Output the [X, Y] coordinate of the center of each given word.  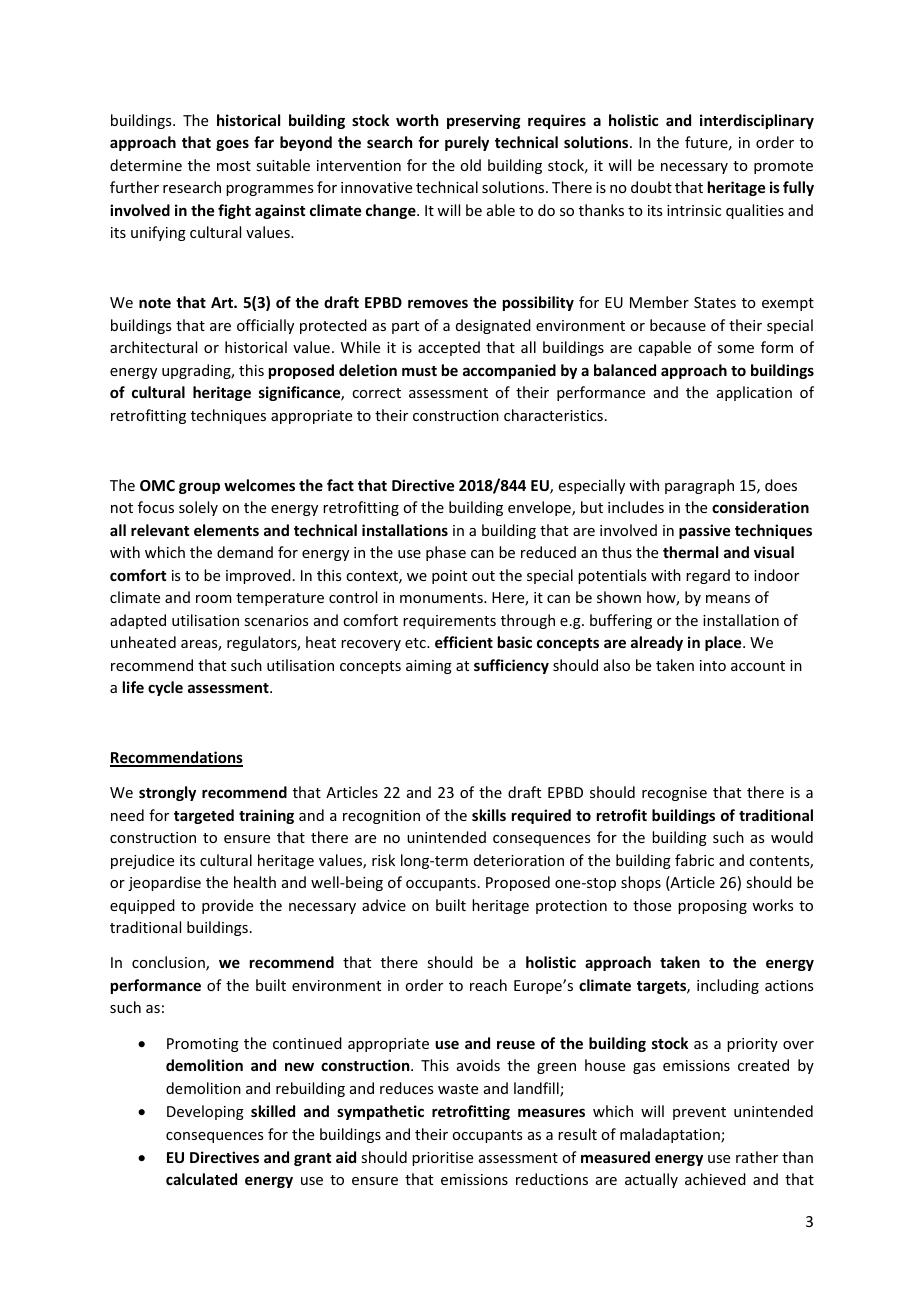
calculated [201, 1179]
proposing [712, 907]
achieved [715, 1179]
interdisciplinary [757, 121]
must [419, 371]
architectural [153, 347]
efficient [464, 642]
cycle [165, 688]
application [754, 393]
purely [467, 143]
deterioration [519, 860]
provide [227, 906]
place [724, 643]
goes [232, 145]
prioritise [442, 1159]
